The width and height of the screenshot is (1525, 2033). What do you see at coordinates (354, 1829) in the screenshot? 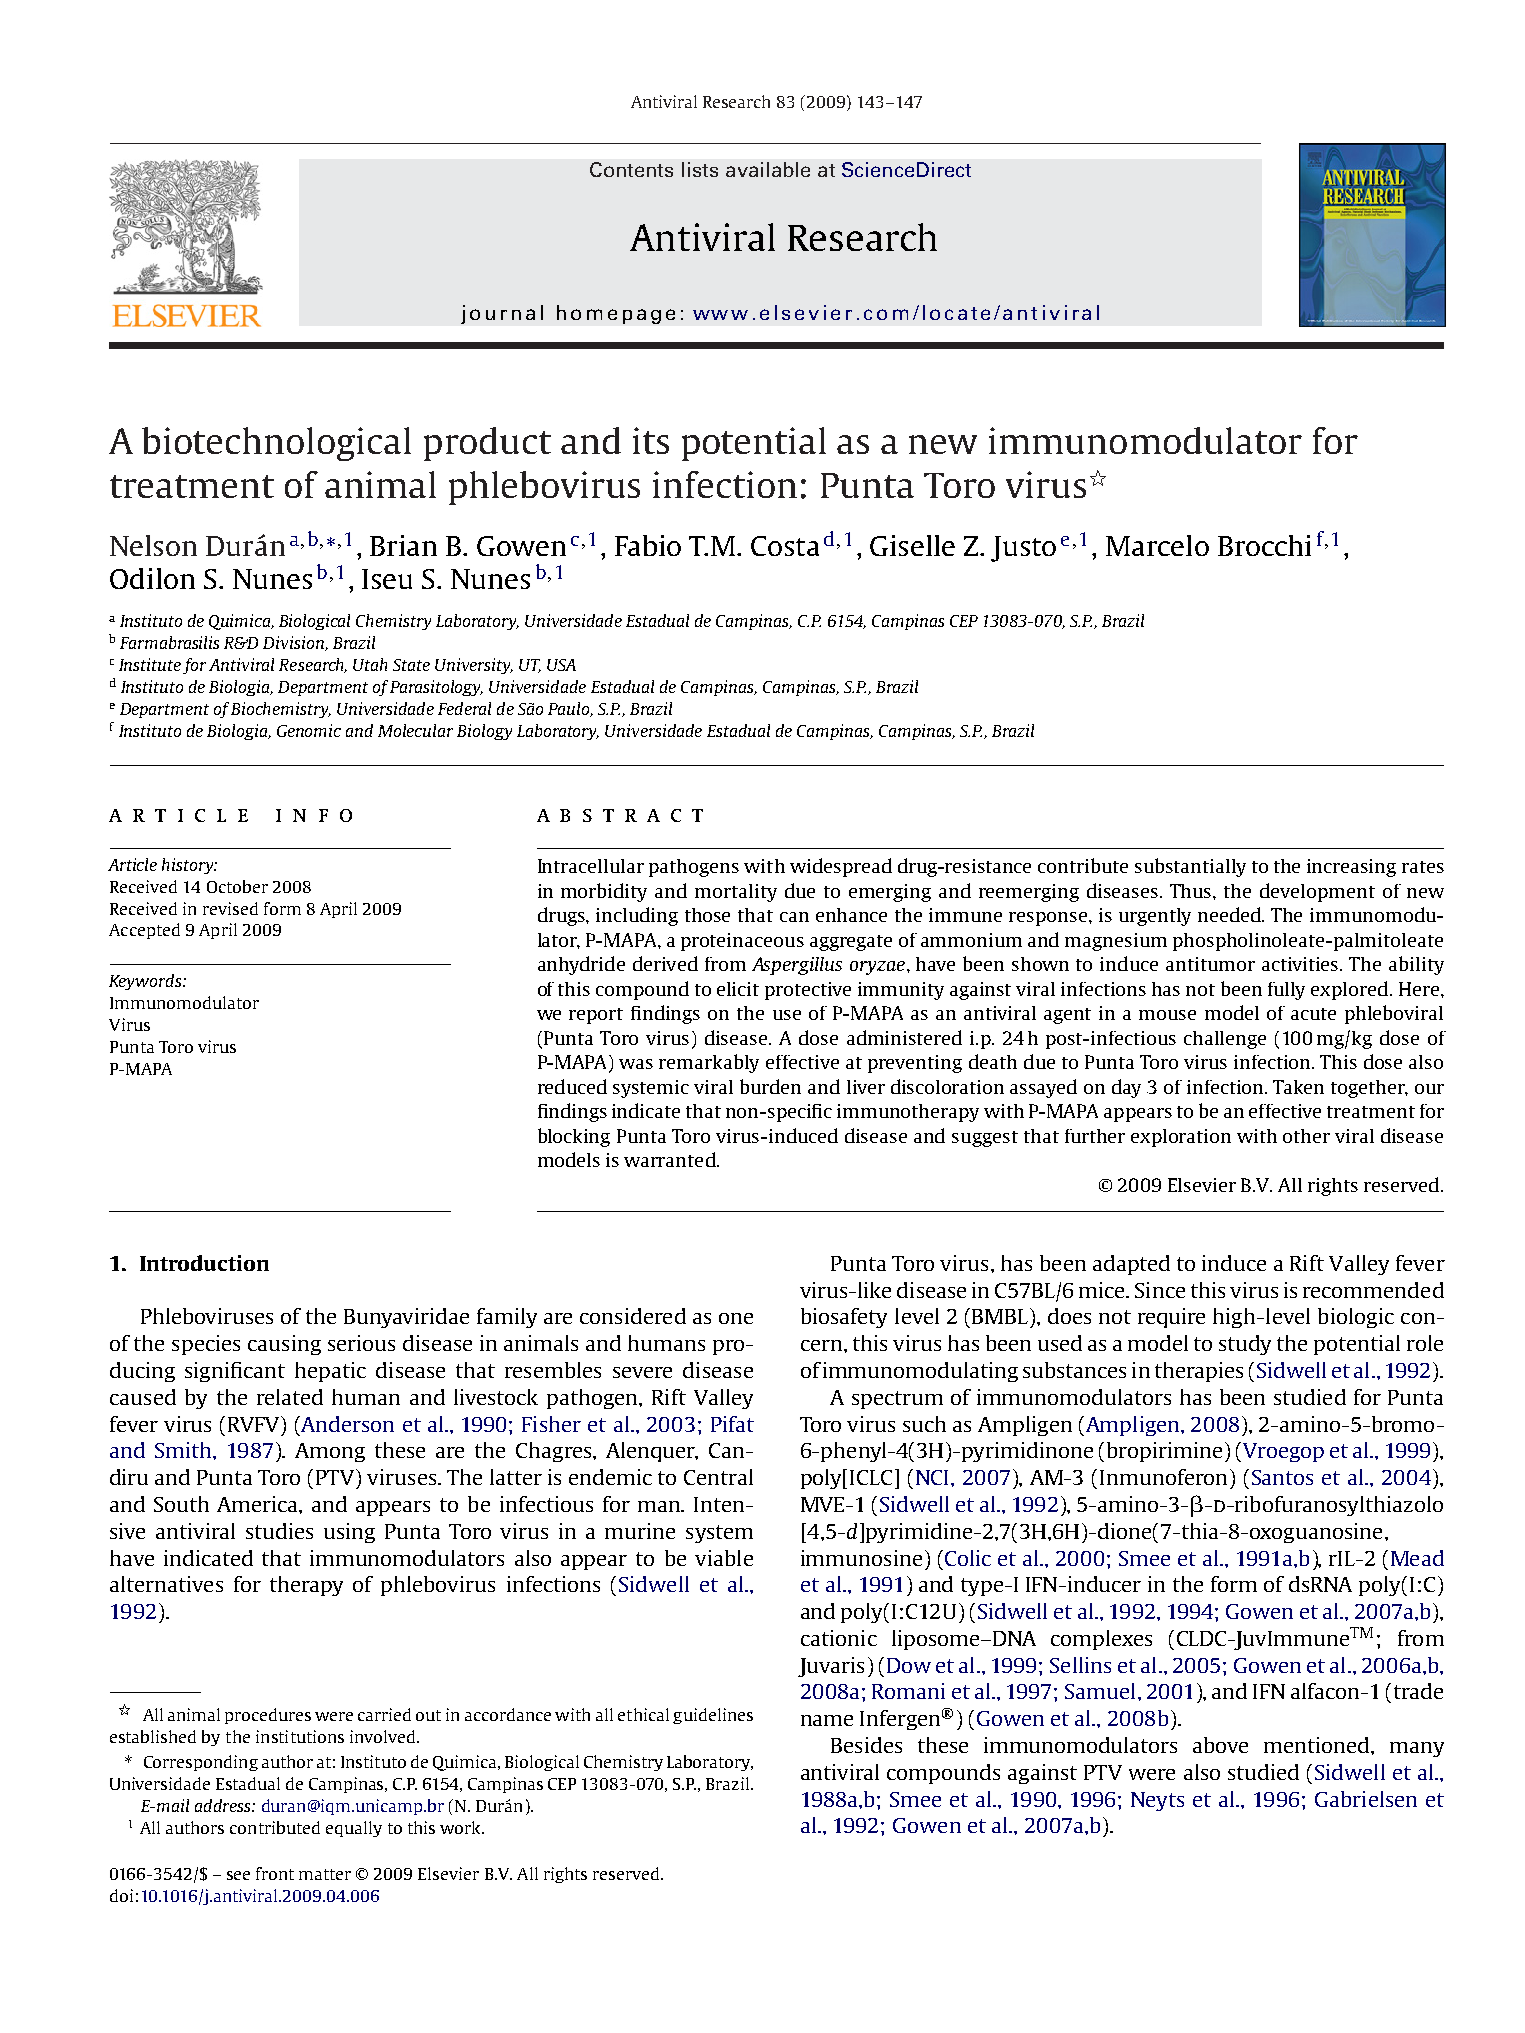
I see `equally` at bounding box center [354, 1829].
